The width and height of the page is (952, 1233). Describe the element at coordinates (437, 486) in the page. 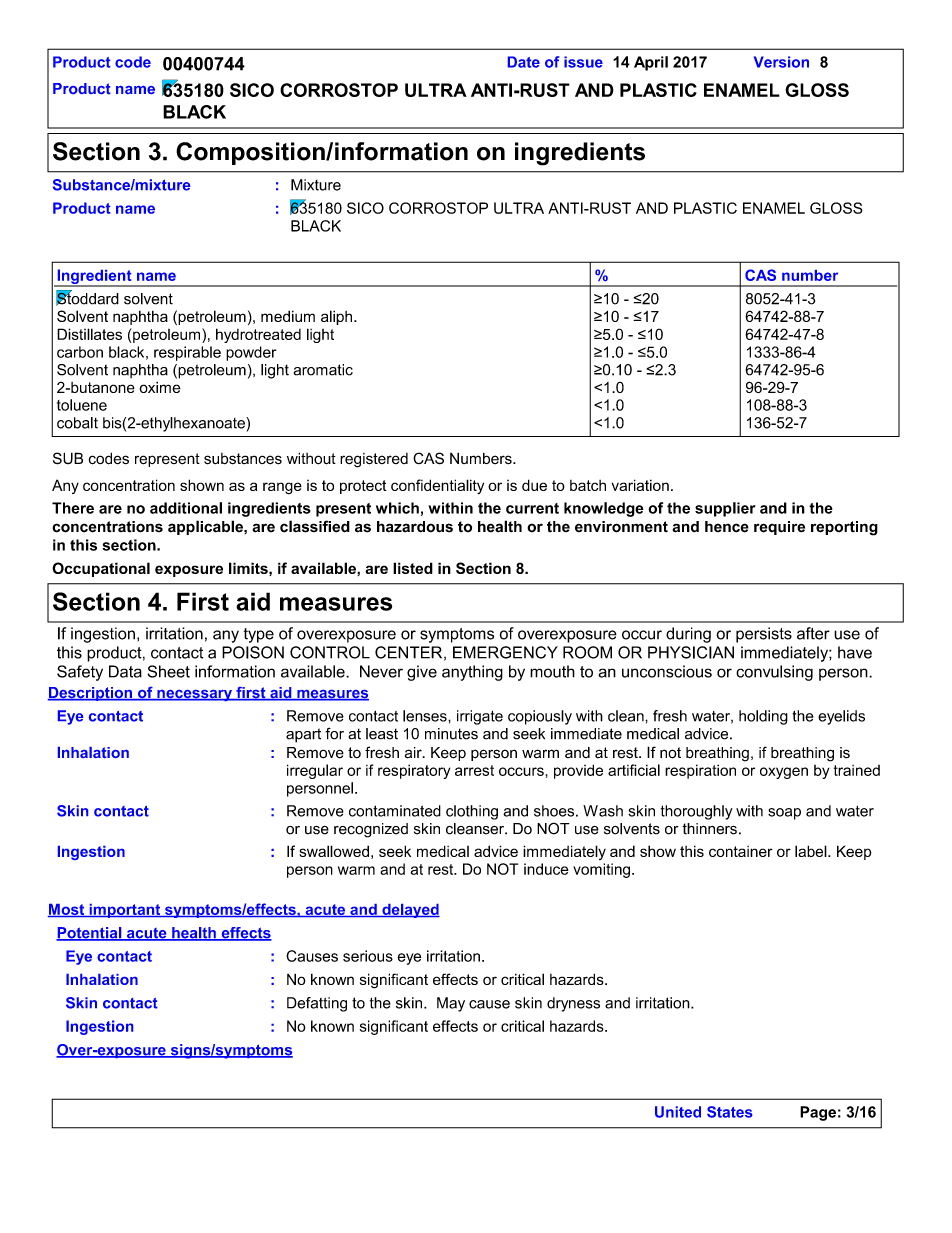

I see `confidentiality` at that location.
